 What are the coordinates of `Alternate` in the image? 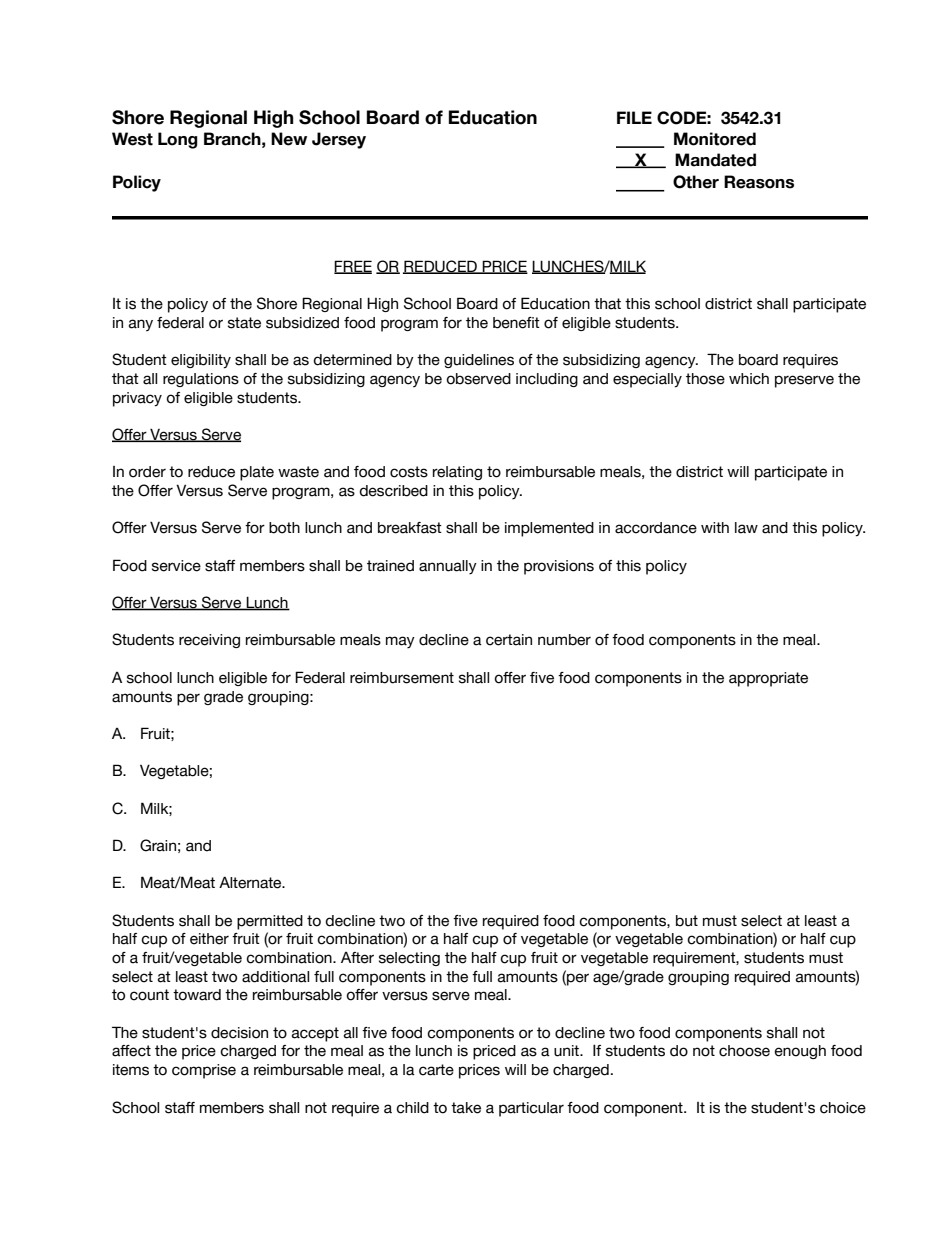 It's located at (251, 882).
